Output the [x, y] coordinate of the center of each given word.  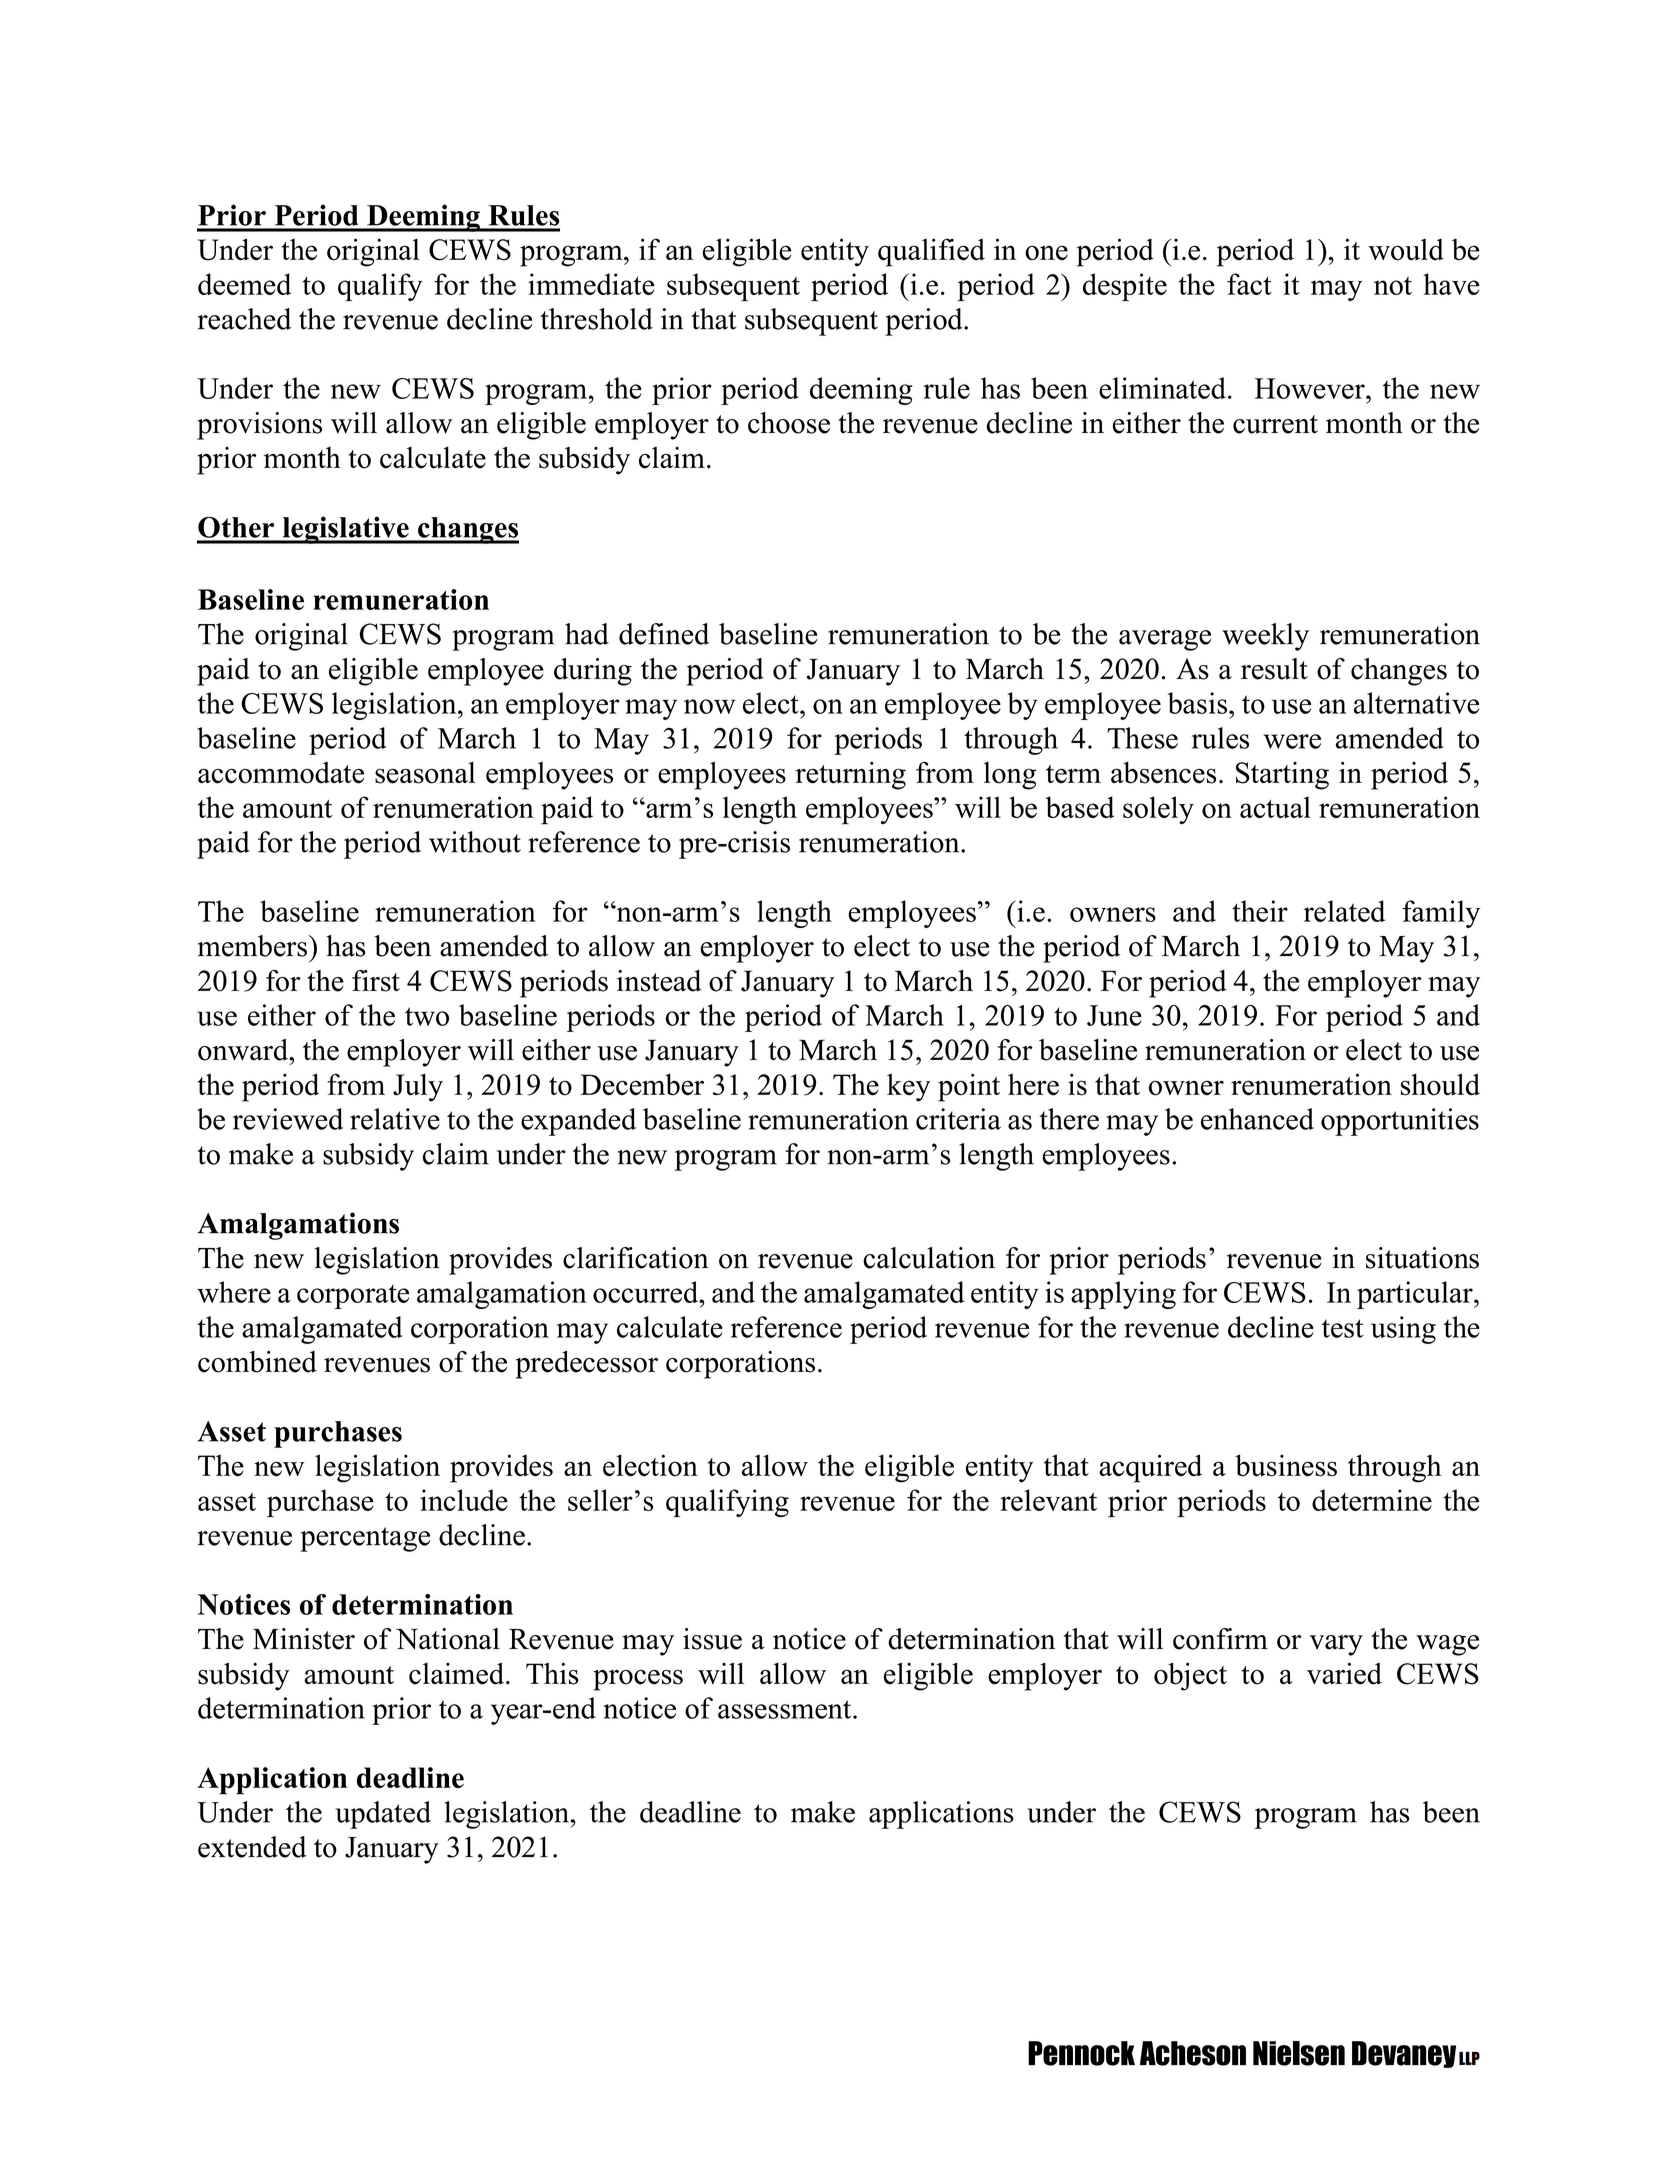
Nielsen [1299, 2053]
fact [1249, 284]
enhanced [1257, 1119]
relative [395, 1119]
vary [1336, 1645]
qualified [931, 252]
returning [851, 776]
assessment [786, 1709]
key [909, 1087]
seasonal [425, 773]
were [1292, 741]
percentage [365, 1539]
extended [252, 1847]
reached [245, 319]
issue [712, 1639]
